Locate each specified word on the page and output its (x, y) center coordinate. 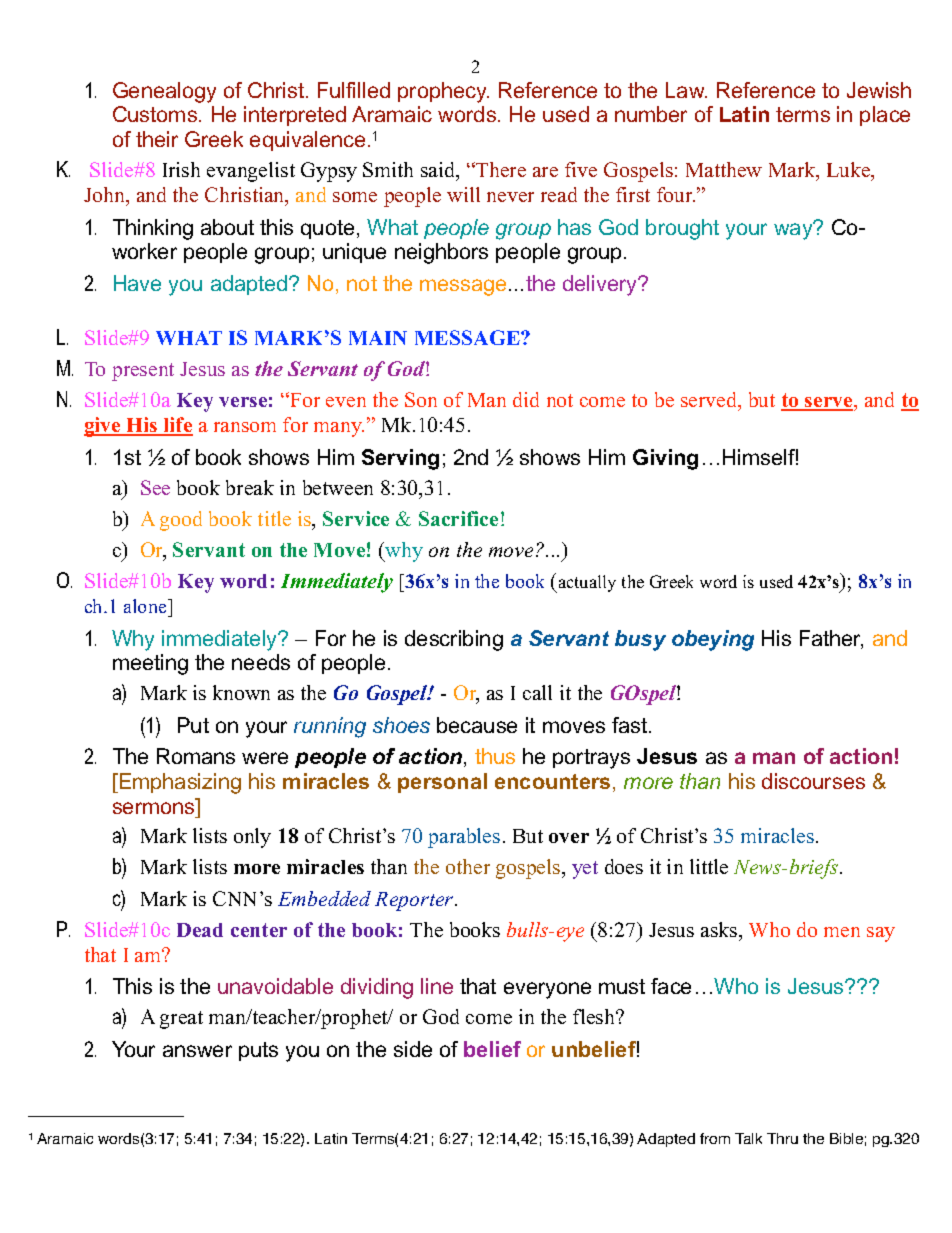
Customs (156, 114)
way (794, 230)
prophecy (443, 92)
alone (146, 606)
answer (197, 1051)
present (143, 372)
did (526, 399)
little (709, 866)
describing (454, 640)
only (252, 838)
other (468, 866)
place (885, 116)
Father (831, 639)
